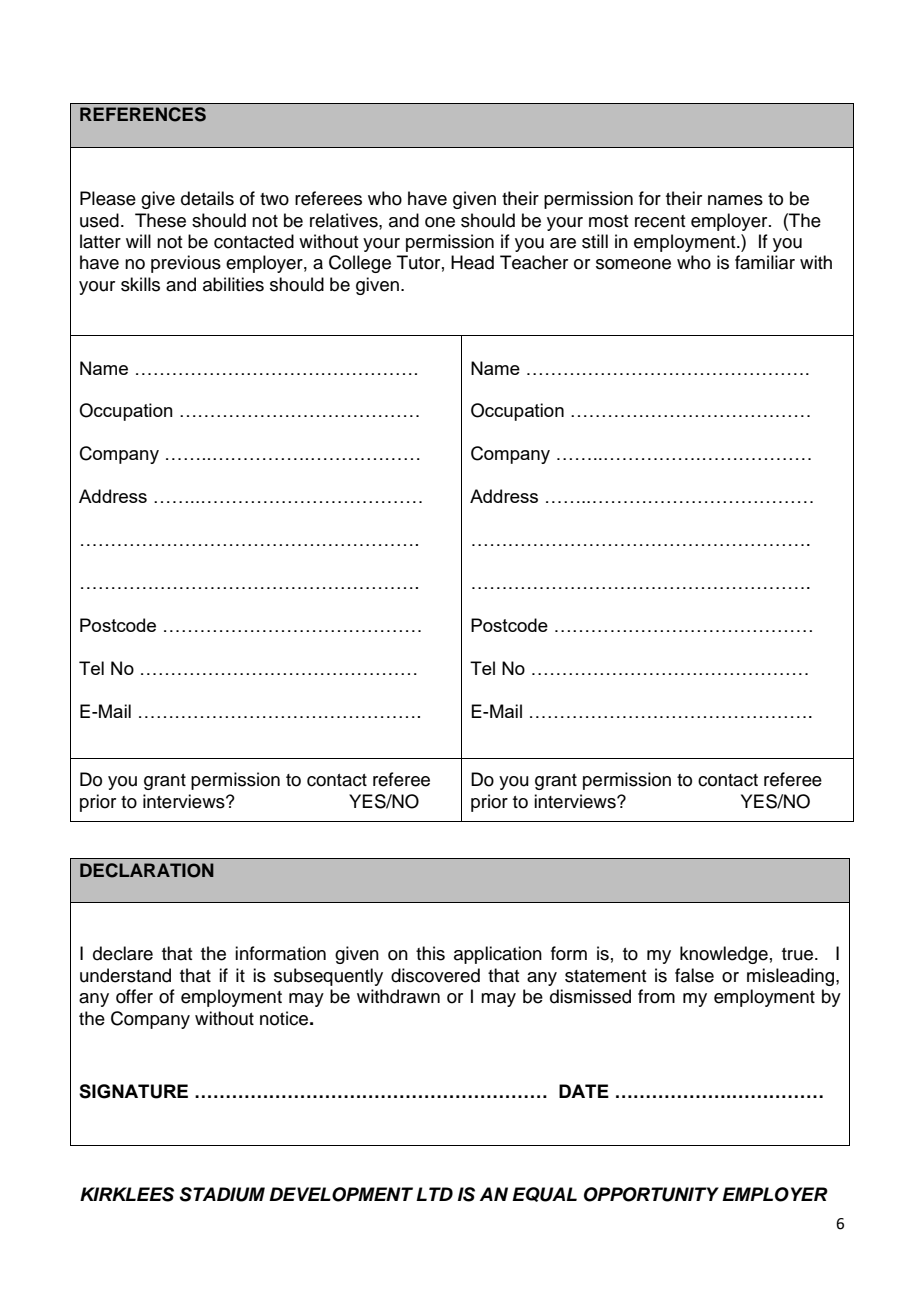 The width and height of the screenshot is (924, 1308). I want to click on LTD, so click(434, 1194).
